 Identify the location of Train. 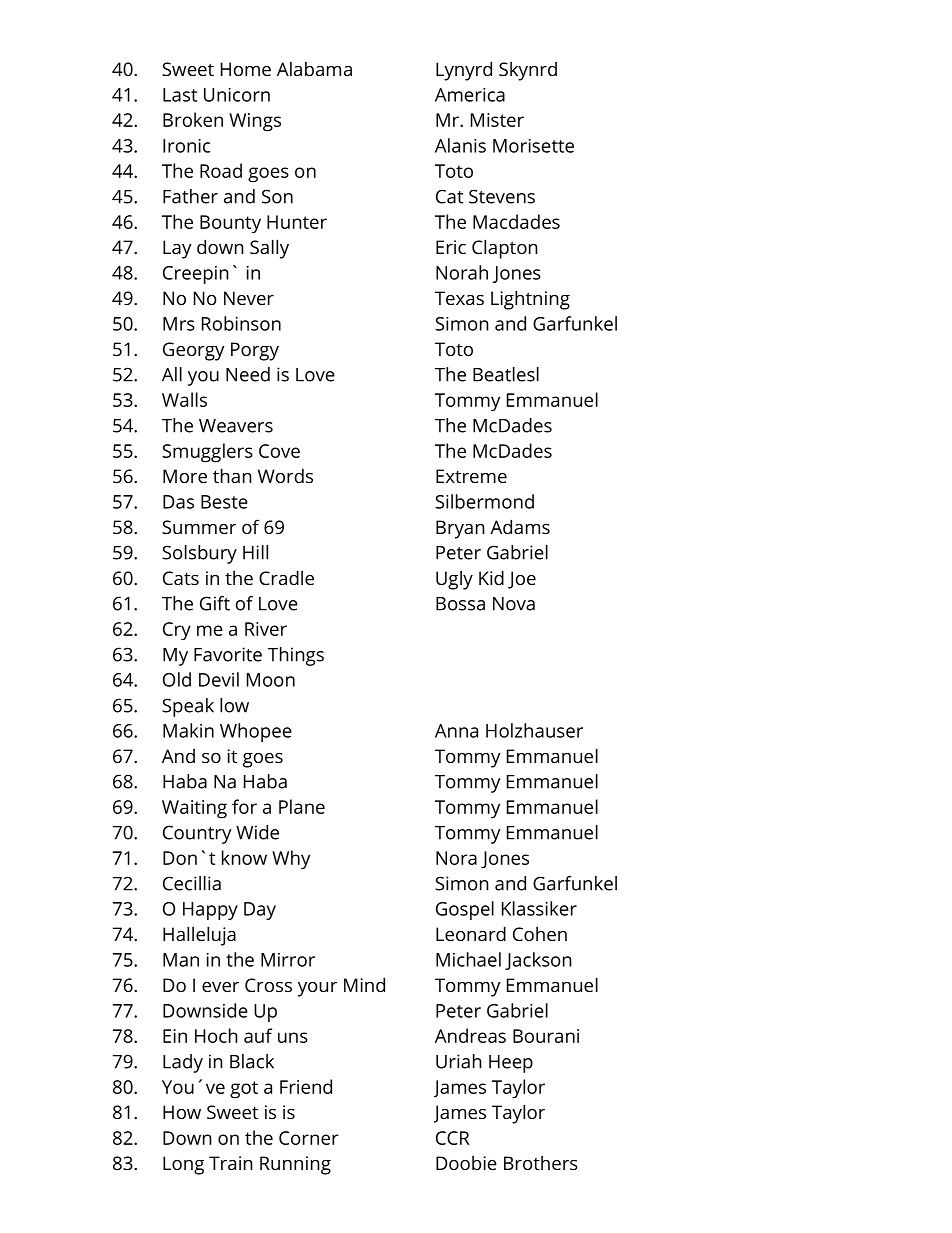
(231, 1163).
